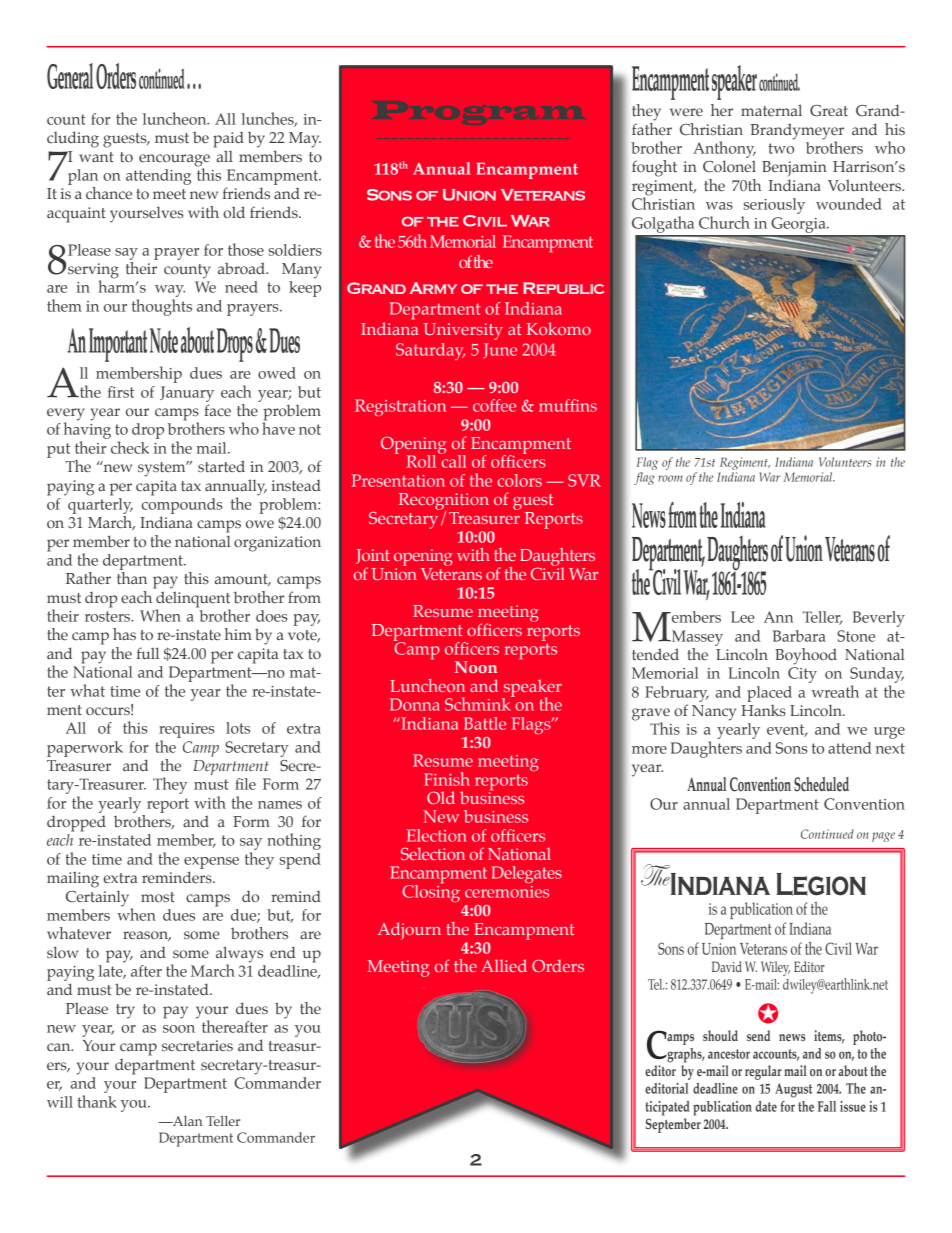  Describe the element at coordinates (742, 617) in the document. I see `Lee` at that location.
